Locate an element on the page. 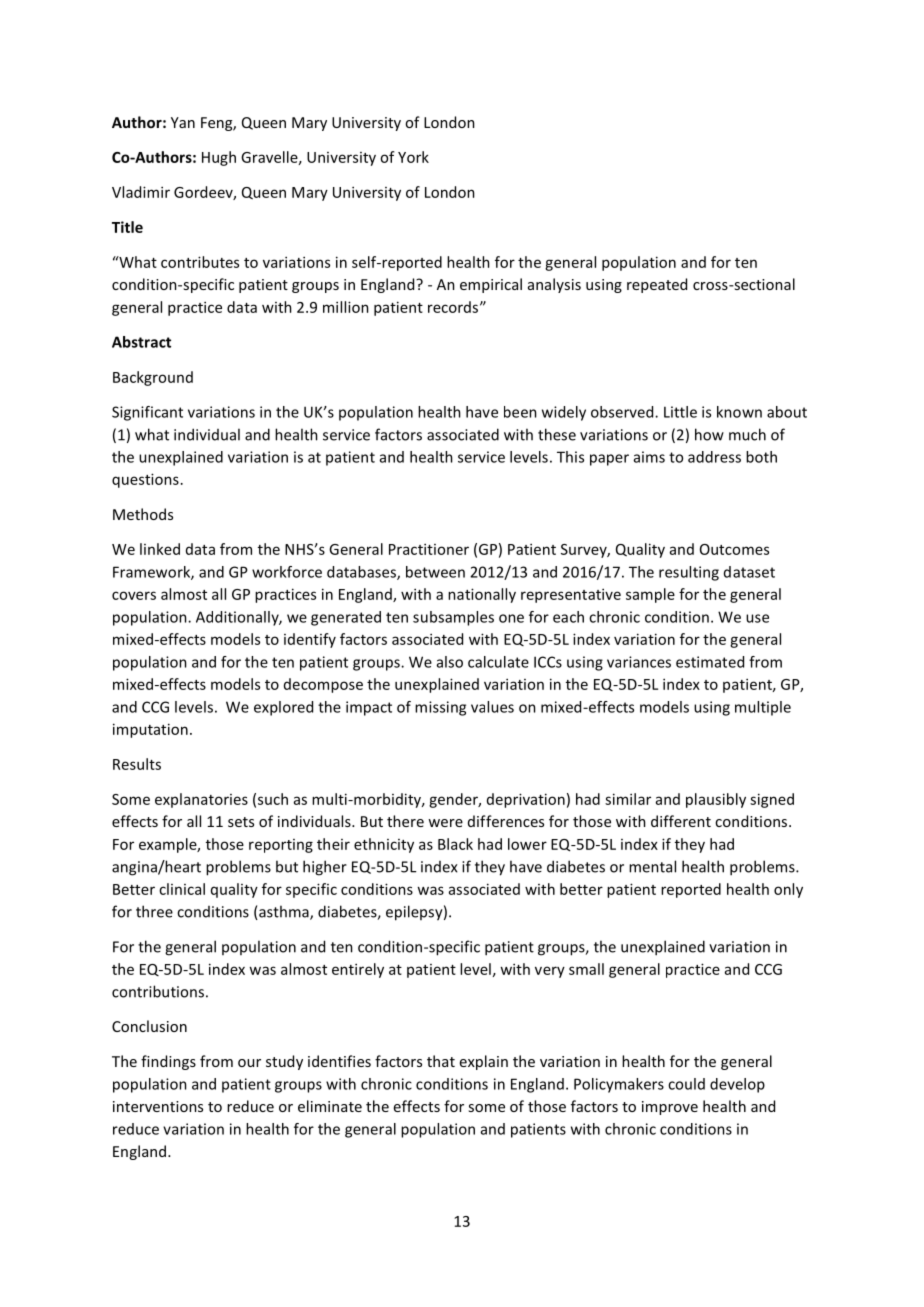  use is located at coordinates (757, 618).
